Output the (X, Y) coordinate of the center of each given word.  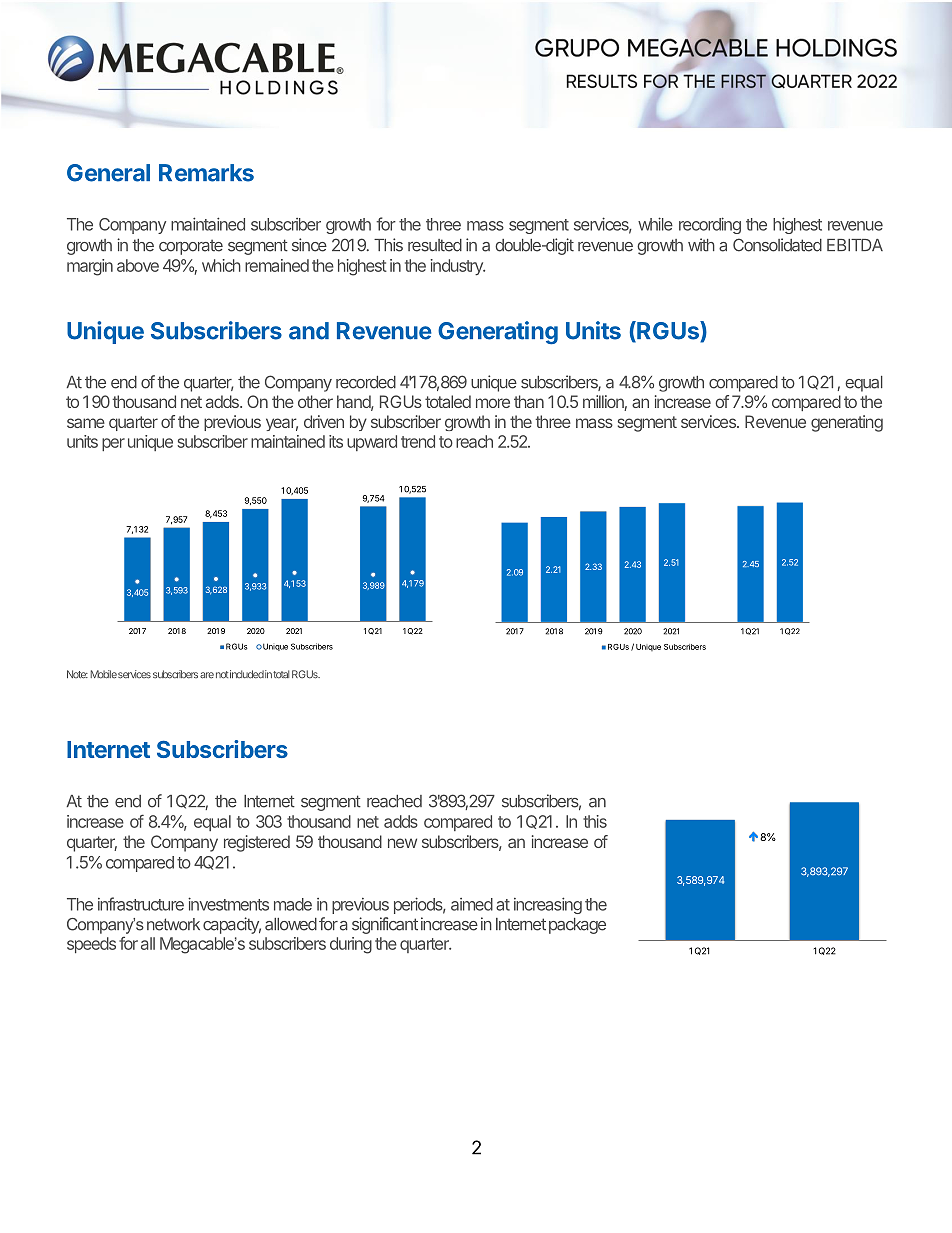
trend (418, 441)
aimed (472, 904)
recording (710, 225)
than (529, 401)
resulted (435, 245)
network (173, 924)
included (247, 674)
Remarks (206, 173)
